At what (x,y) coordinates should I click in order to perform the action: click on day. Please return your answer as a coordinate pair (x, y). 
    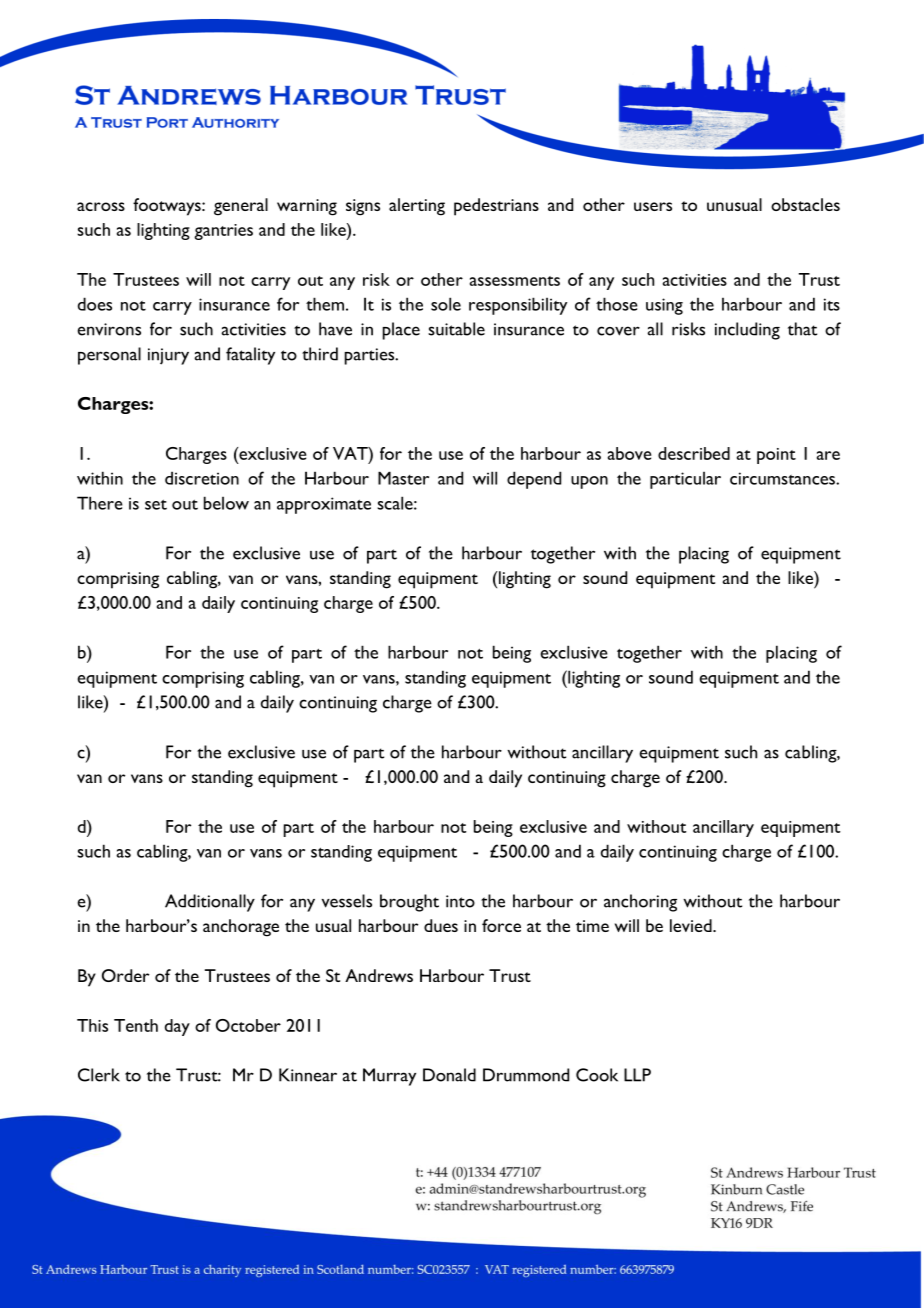
    Looking at the image, I should click on (177, 1027).
